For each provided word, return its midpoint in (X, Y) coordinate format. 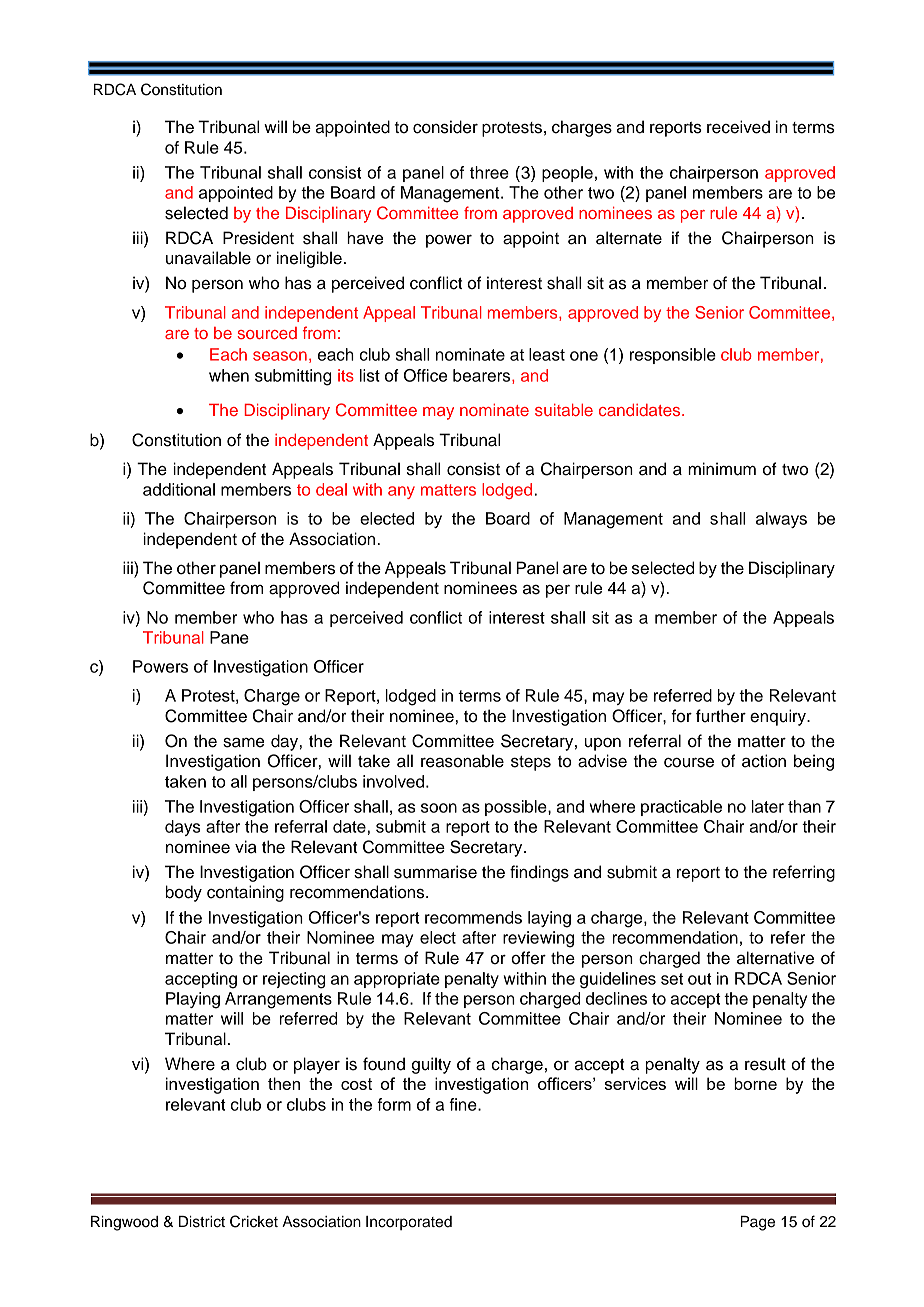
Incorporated (409, 1223)
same (243, 743)
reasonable (462, 761)
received (738, 127)
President (258, 238)
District (202, 1222)
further (721, 716)
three (489, 172)
